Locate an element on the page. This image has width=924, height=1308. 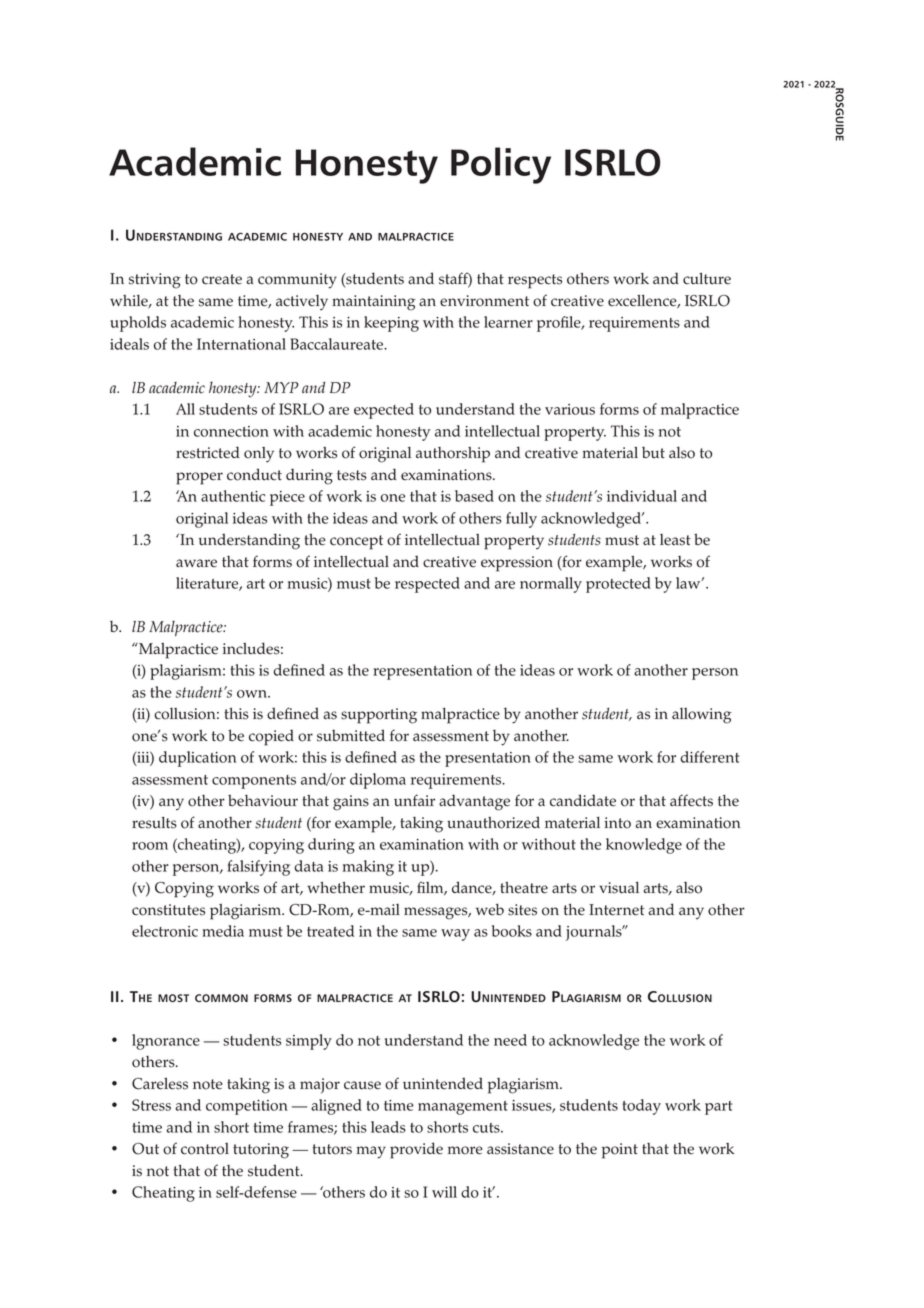
media is located at coordinates (223, 931).
